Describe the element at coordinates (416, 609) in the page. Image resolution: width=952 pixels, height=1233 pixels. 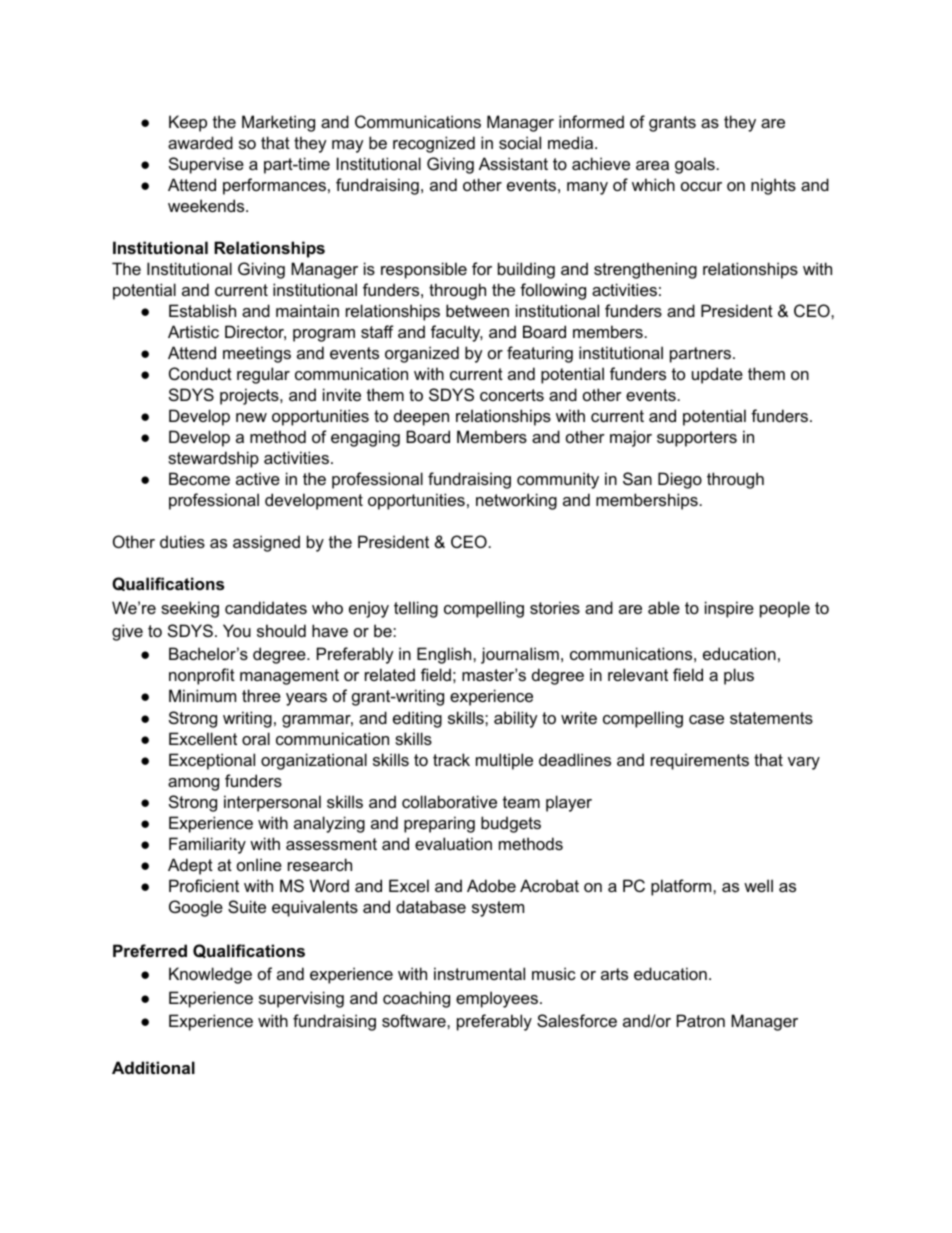
I see `telling` at that location.
